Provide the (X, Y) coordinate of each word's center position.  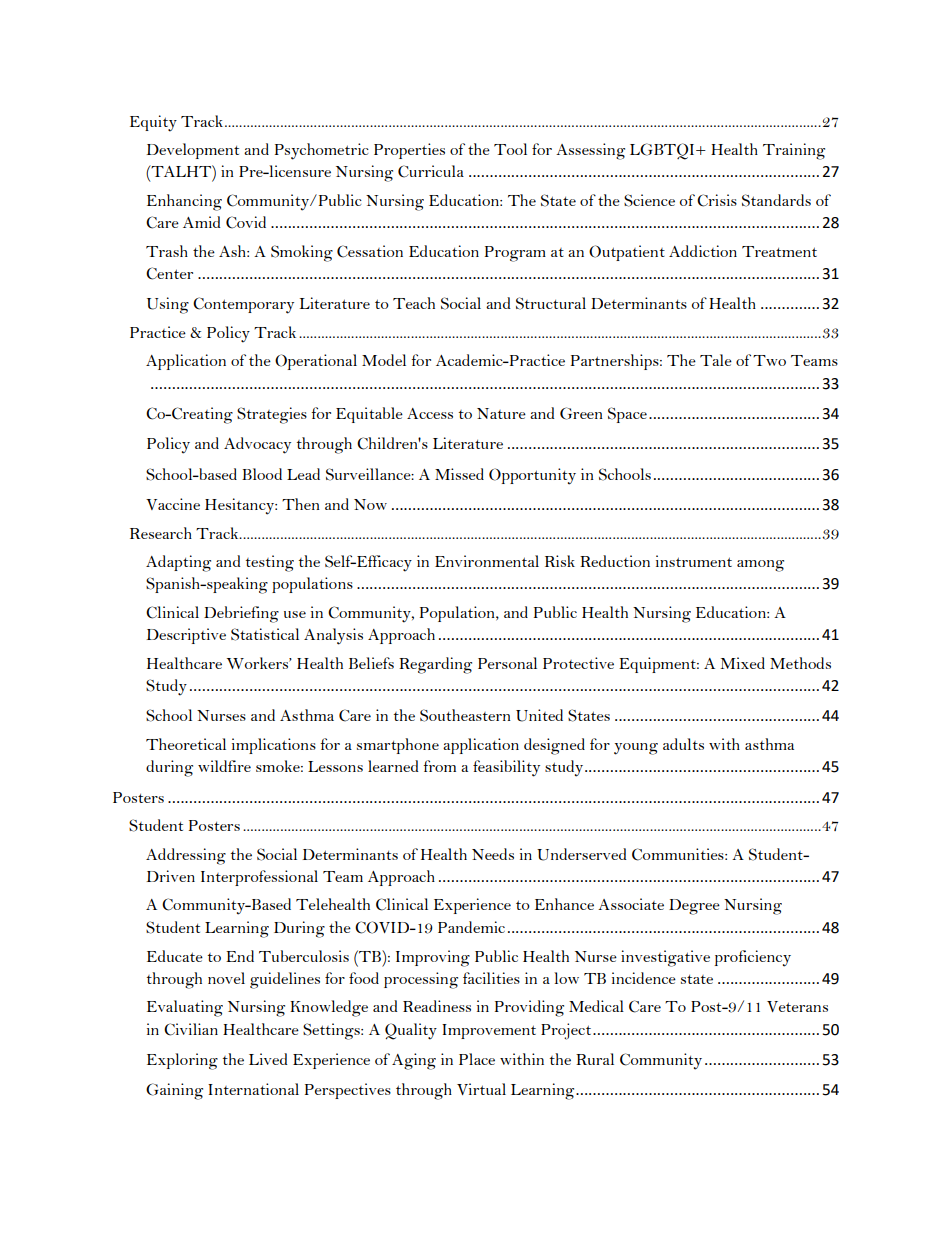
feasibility (506, 768)
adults (683, 744)
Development (192, 151)
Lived (268, 1059)
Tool (510, 149)
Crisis (717, 200)
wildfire (224, 766)
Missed (459, 474)
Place (477, 1059)
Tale (716, 360)
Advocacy (257, 445)
